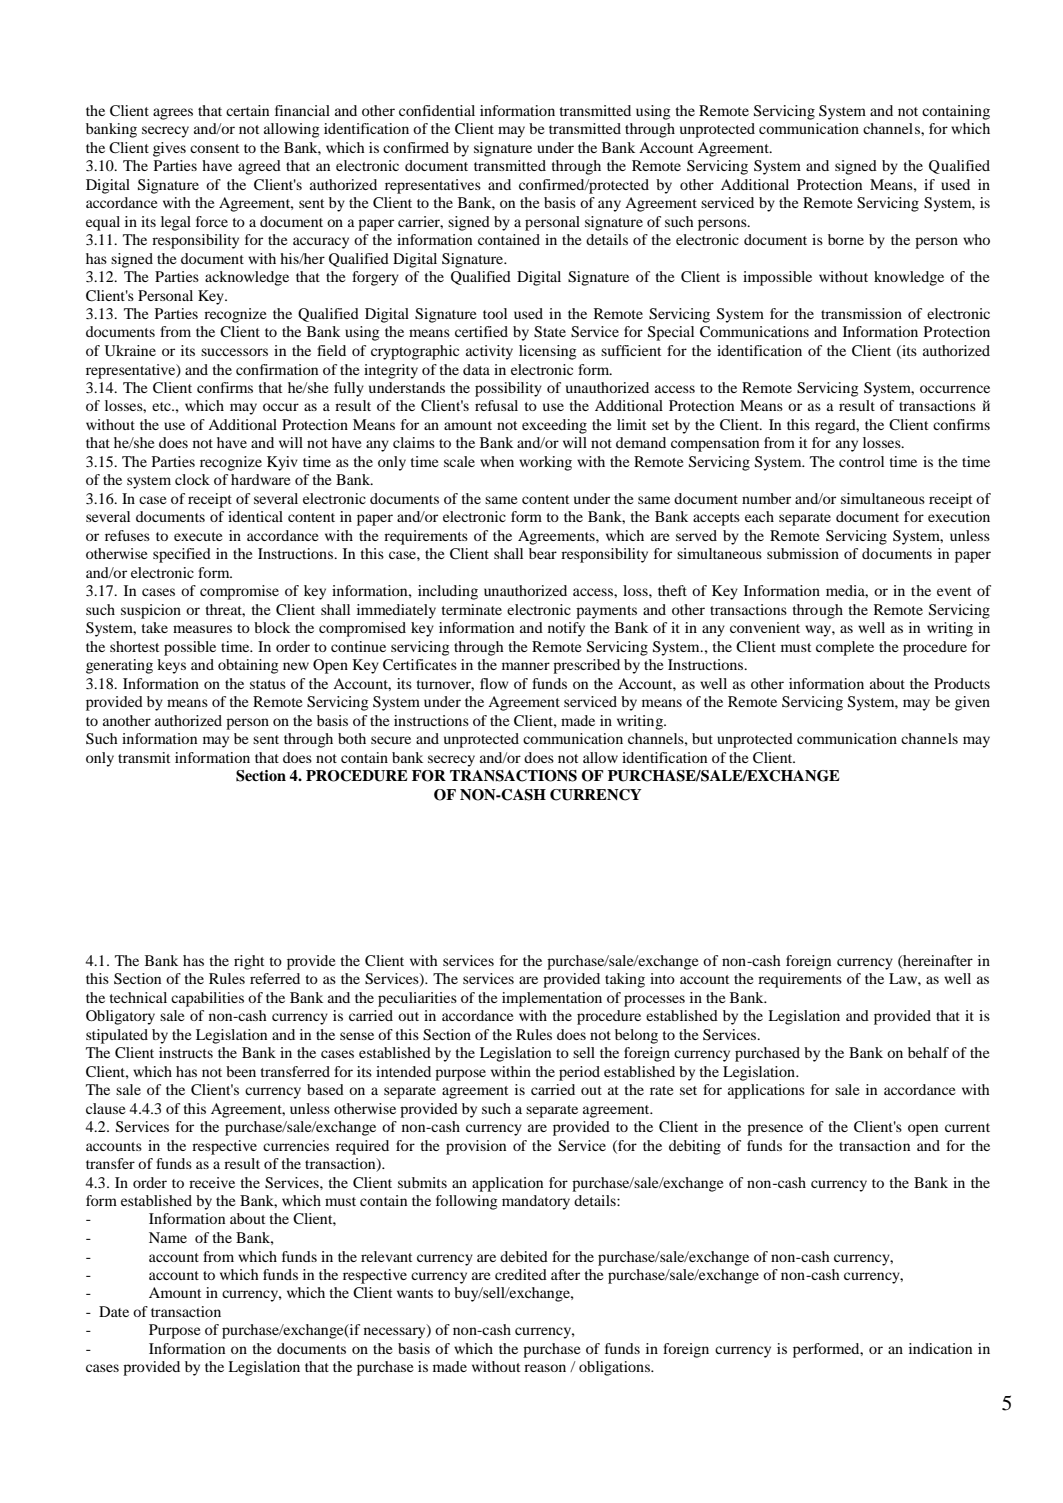 This document has height=1503, width=1063. What do you see at coordinates (543, 553) in the document?
I see `bear` at bounding box center [543, 553].
